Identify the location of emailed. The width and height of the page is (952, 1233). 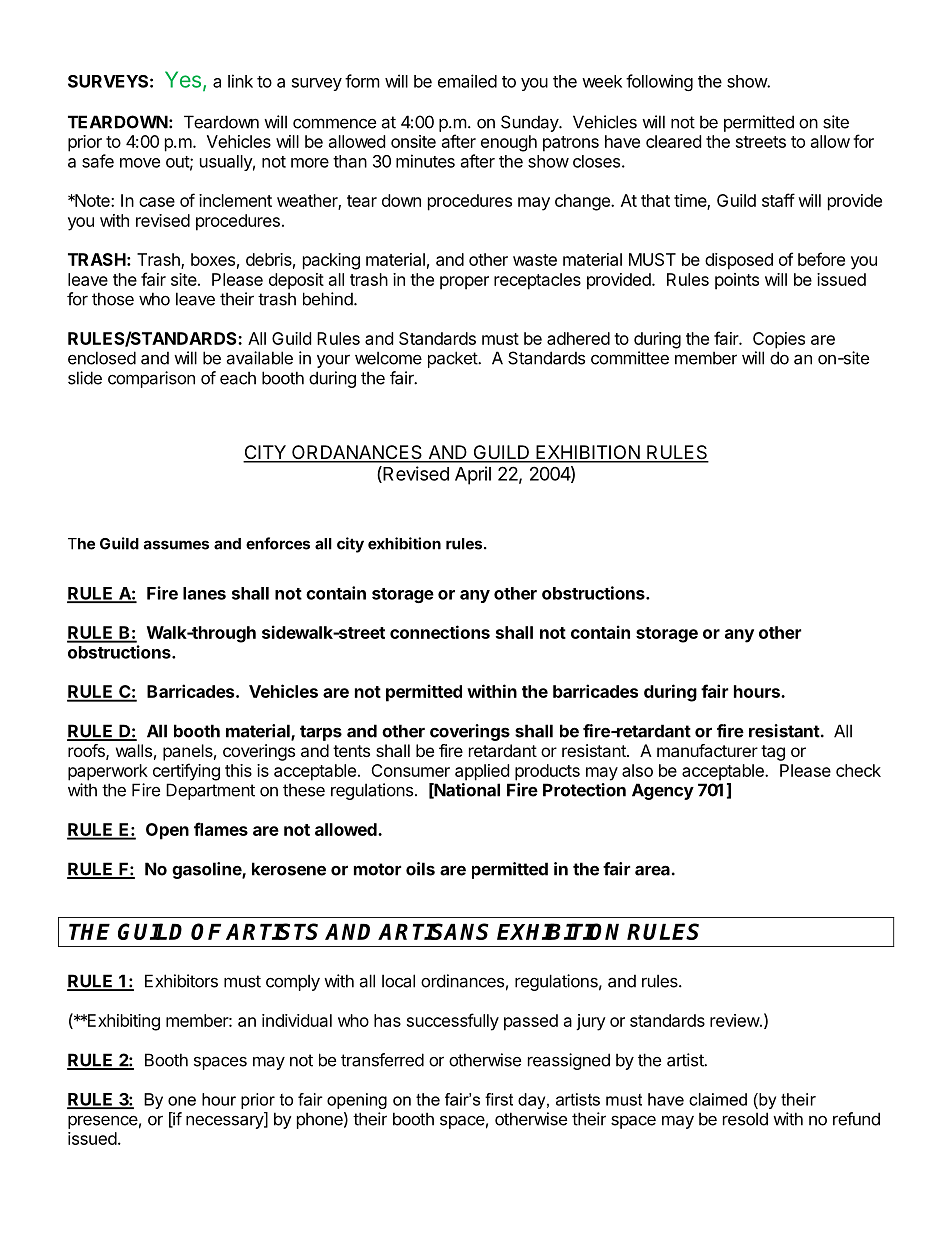
(467, 81).
